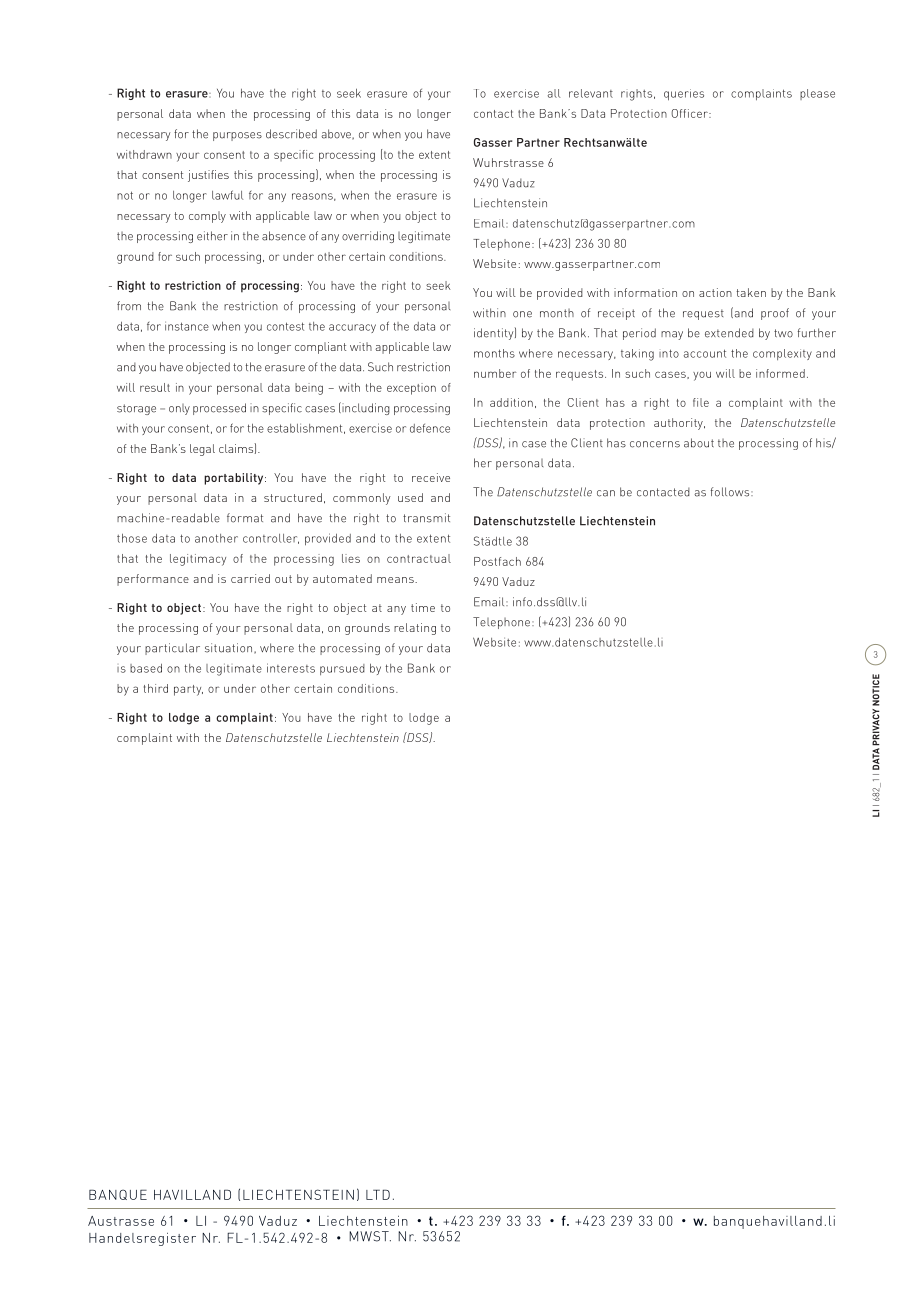 This screenshot has height=1308, width=924. I want to click on Officer, so click(690, 113).
